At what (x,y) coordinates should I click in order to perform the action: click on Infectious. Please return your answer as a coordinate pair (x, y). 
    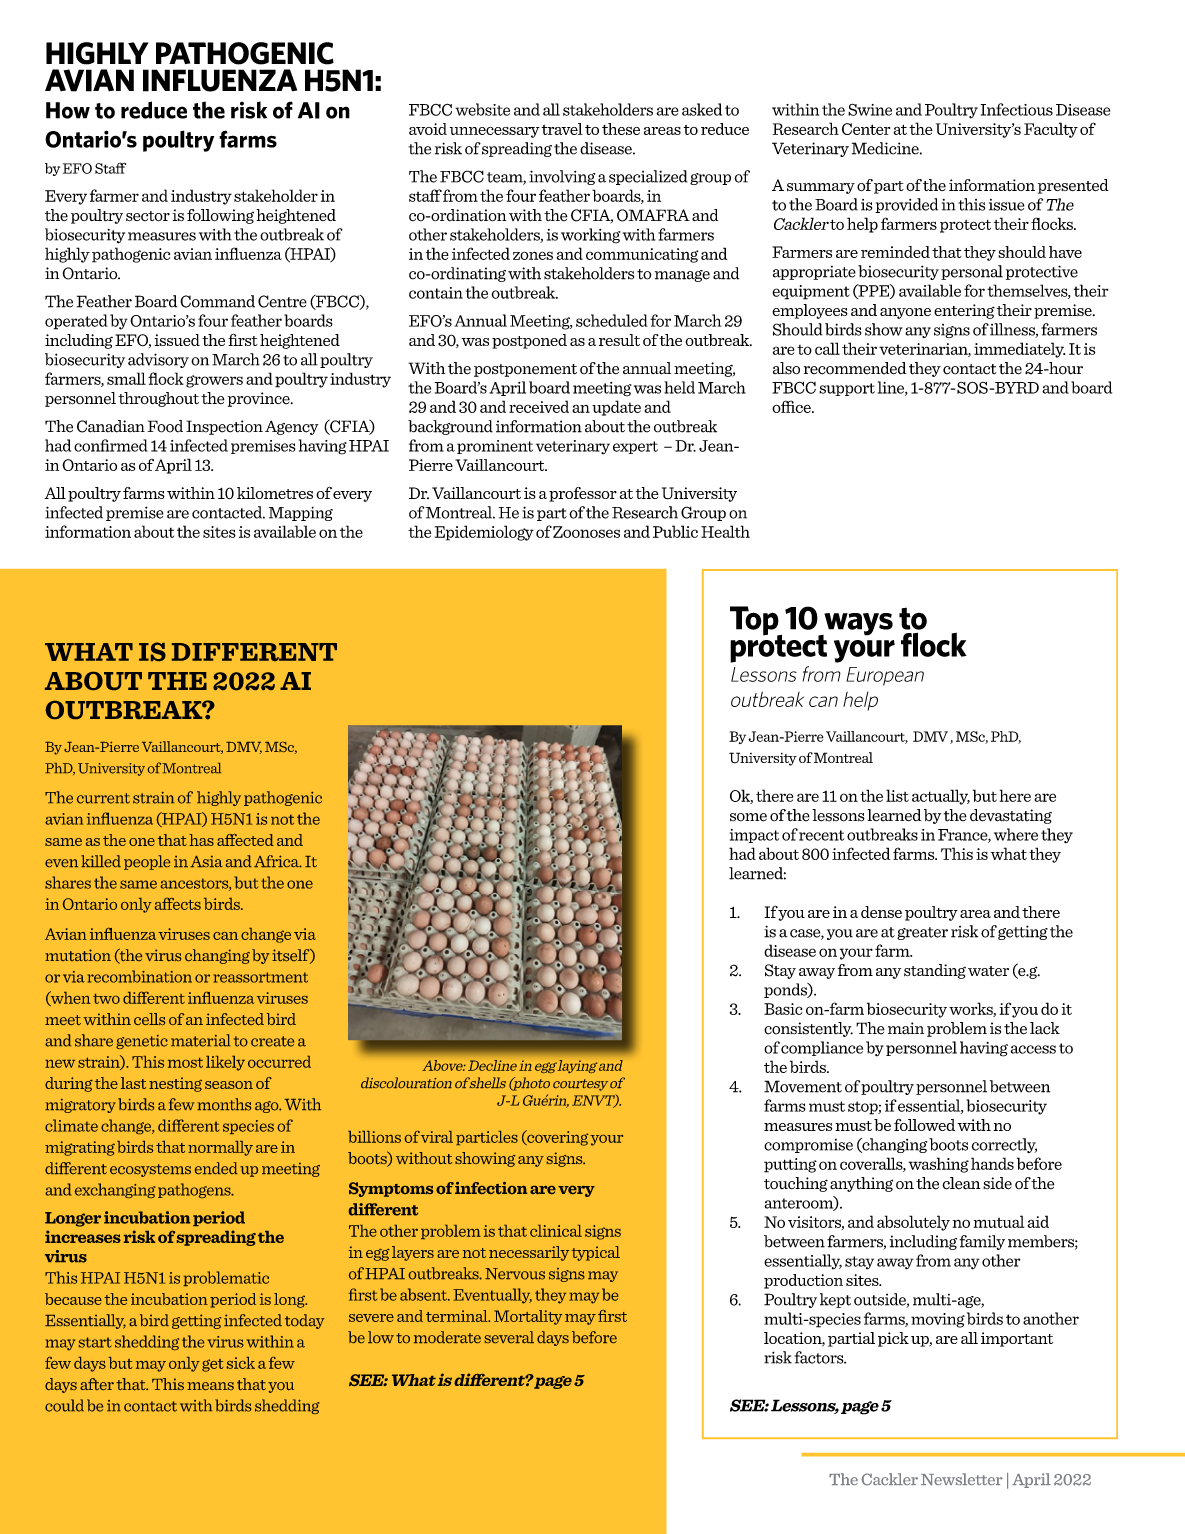
    Looking at the image, I should click on (1016, 109).
